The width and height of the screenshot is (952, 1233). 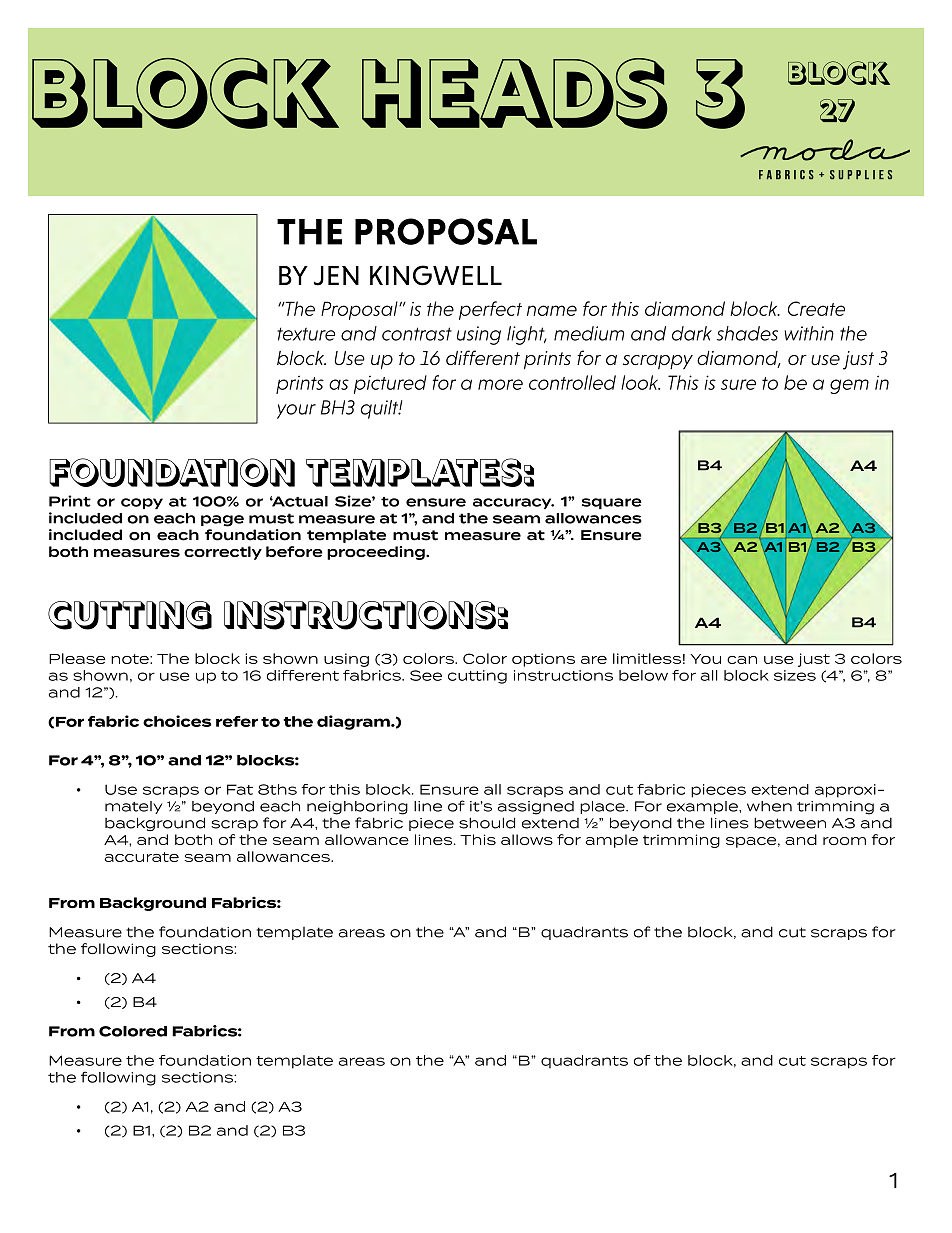 I want to click on accurate, so click(x=141, y=857).
